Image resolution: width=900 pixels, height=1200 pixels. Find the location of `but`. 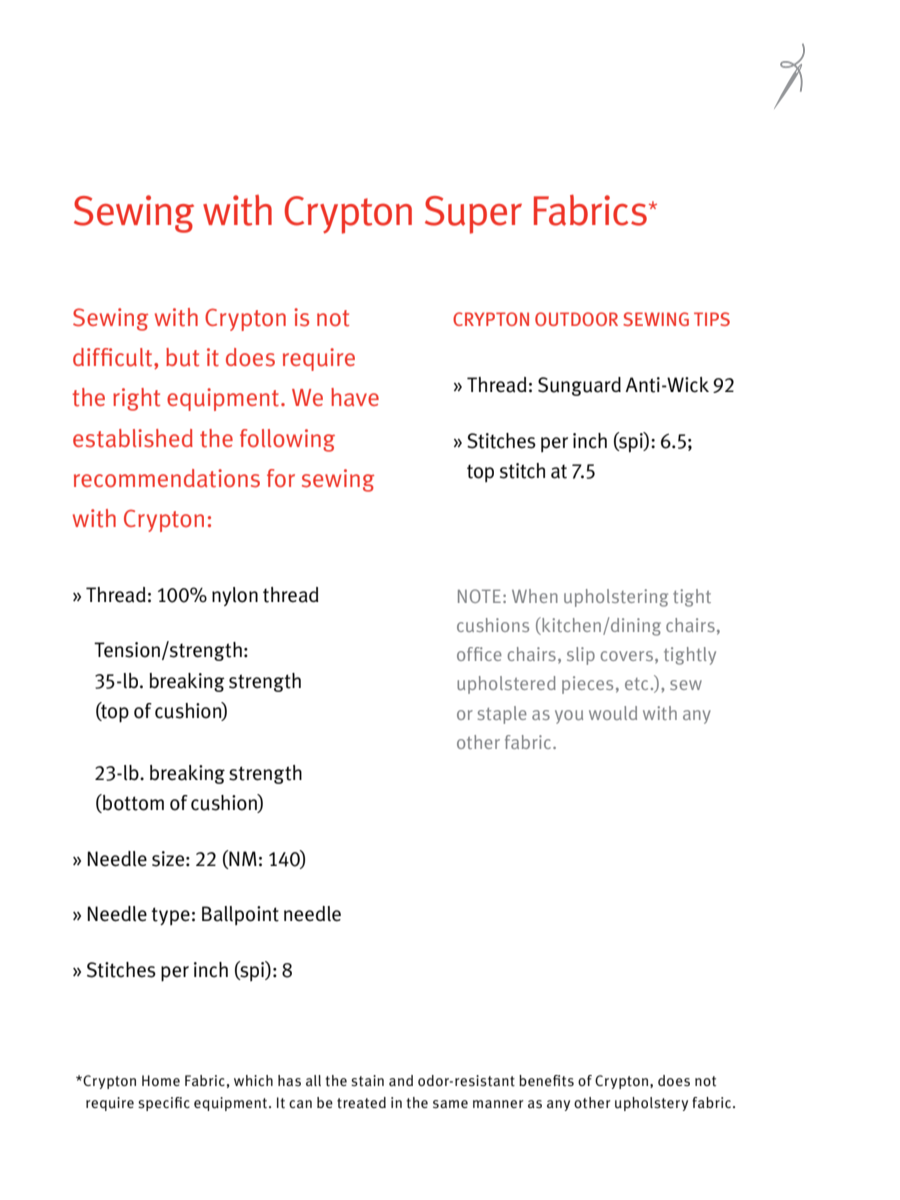

but is located at coordinates (182, 357).
